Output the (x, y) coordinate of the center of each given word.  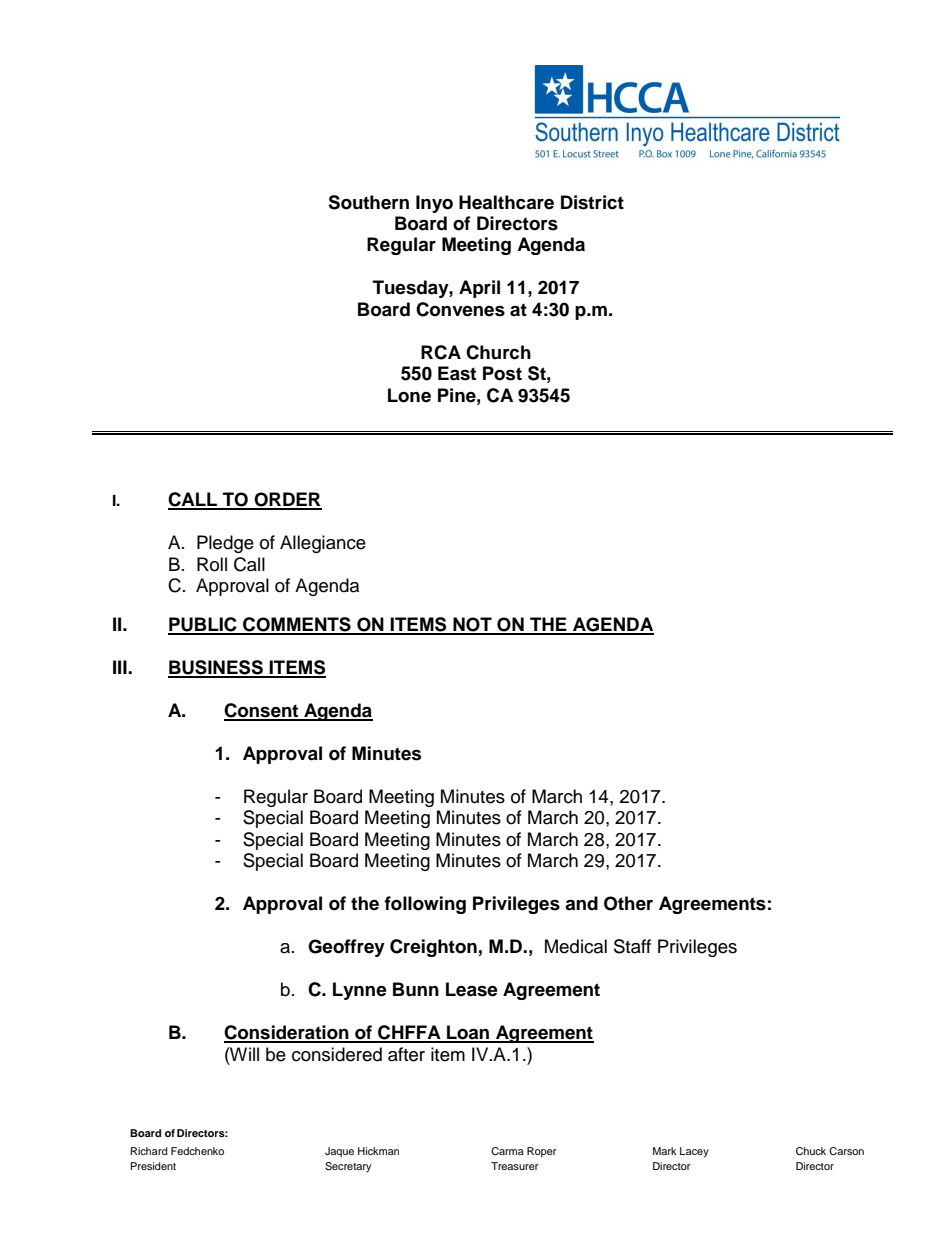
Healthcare (506, 202)
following (425, 905)
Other (628, 903)
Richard (149, 1151)
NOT (472, 625)
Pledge (225, 544)
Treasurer (515, 1166)
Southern (368, 202)
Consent (262, 711)
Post (502, 373)
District (592, 202)
